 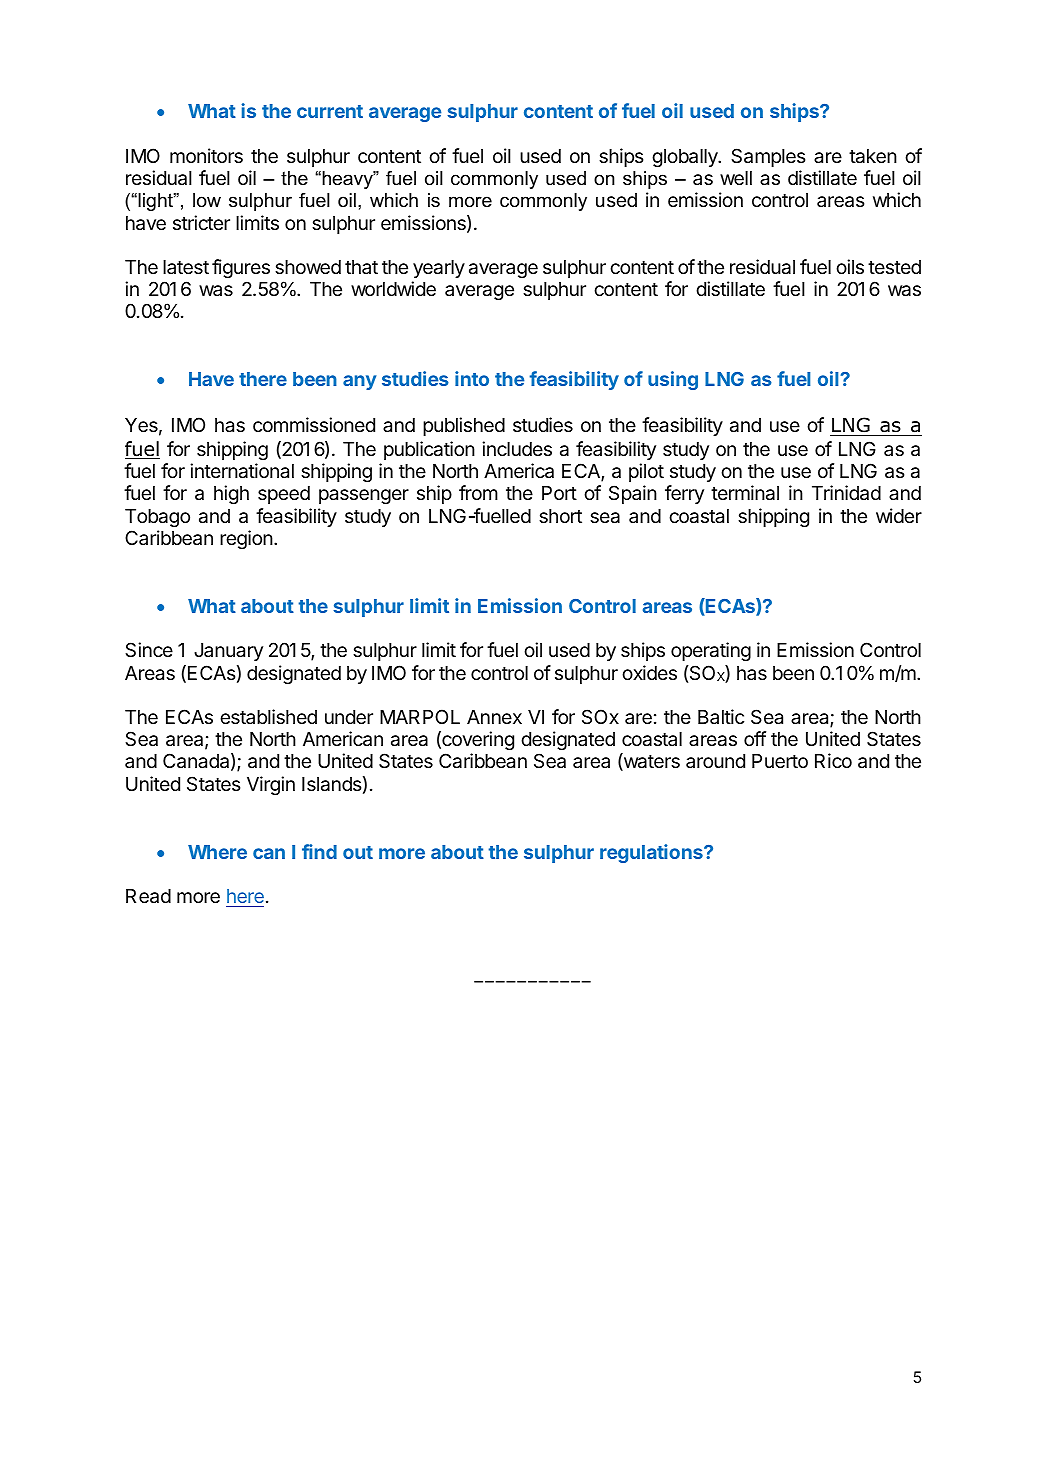 What do you see at coordinates (268, 716) in the screenshot?
I see `established` at bounding box center [268, 716].
